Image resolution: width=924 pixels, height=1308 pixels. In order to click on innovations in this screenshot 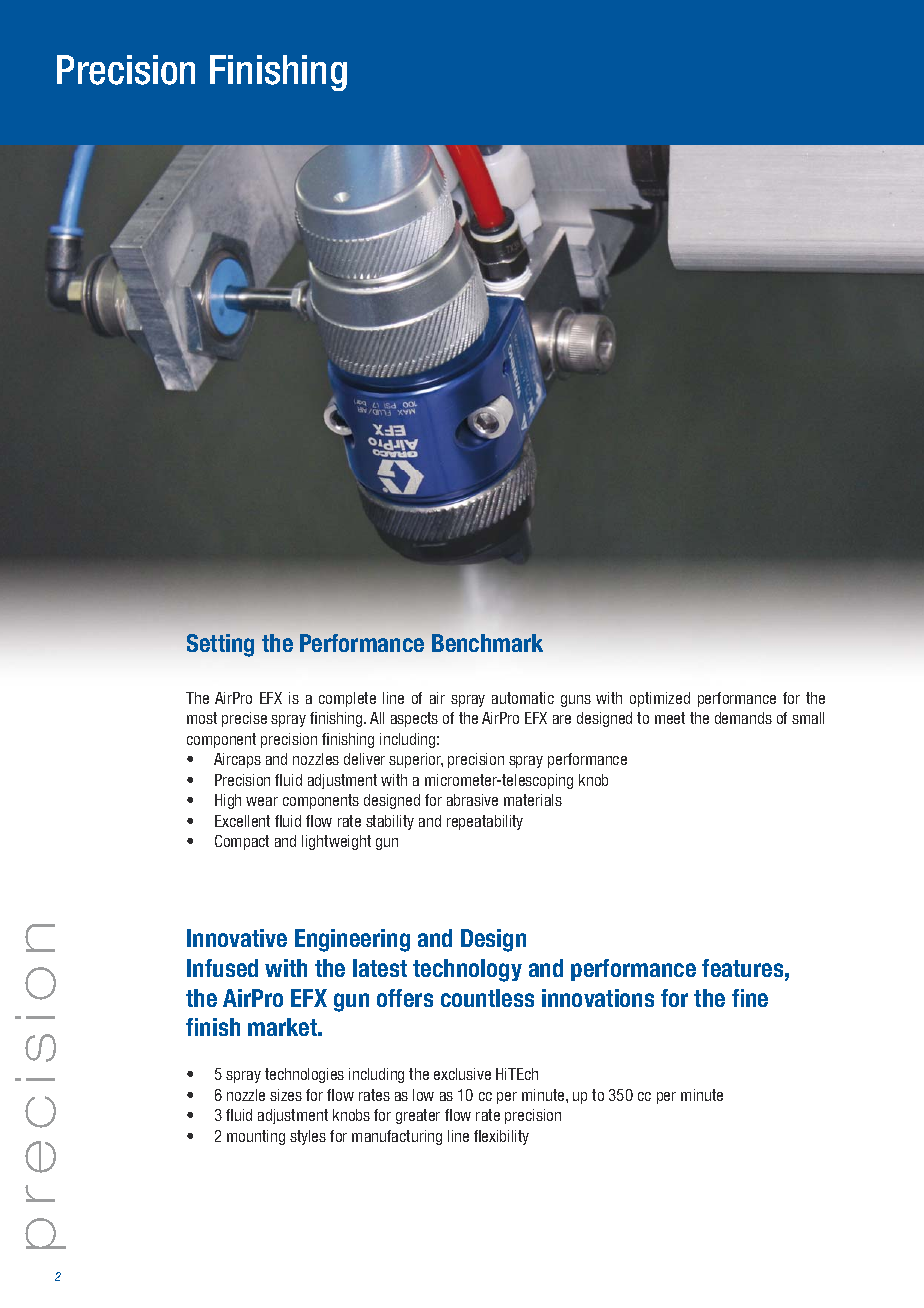, I will do `click(598, 998)`.
